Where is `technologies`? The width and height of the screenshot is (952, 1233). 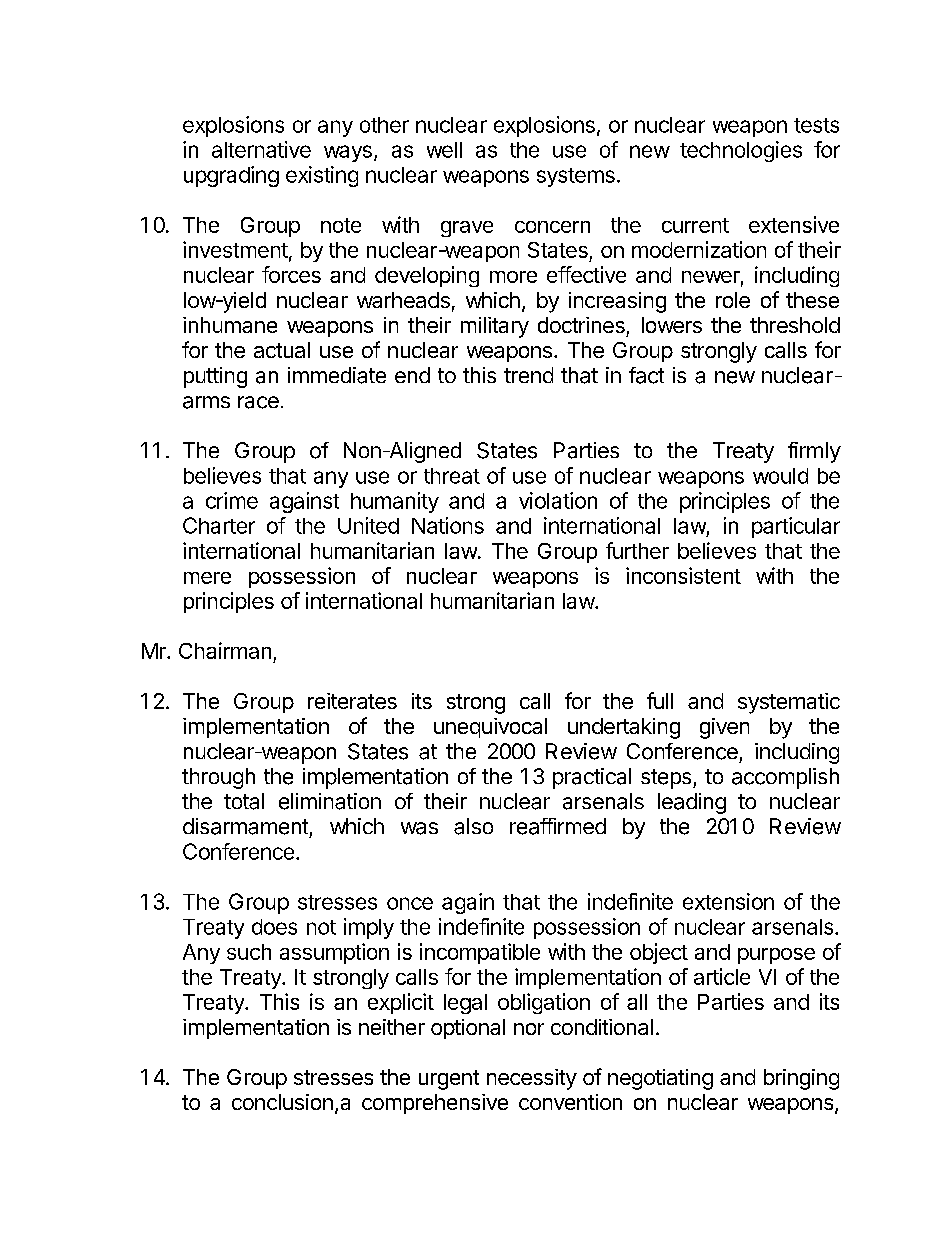 technologies is located at coordinates (741, 151).
